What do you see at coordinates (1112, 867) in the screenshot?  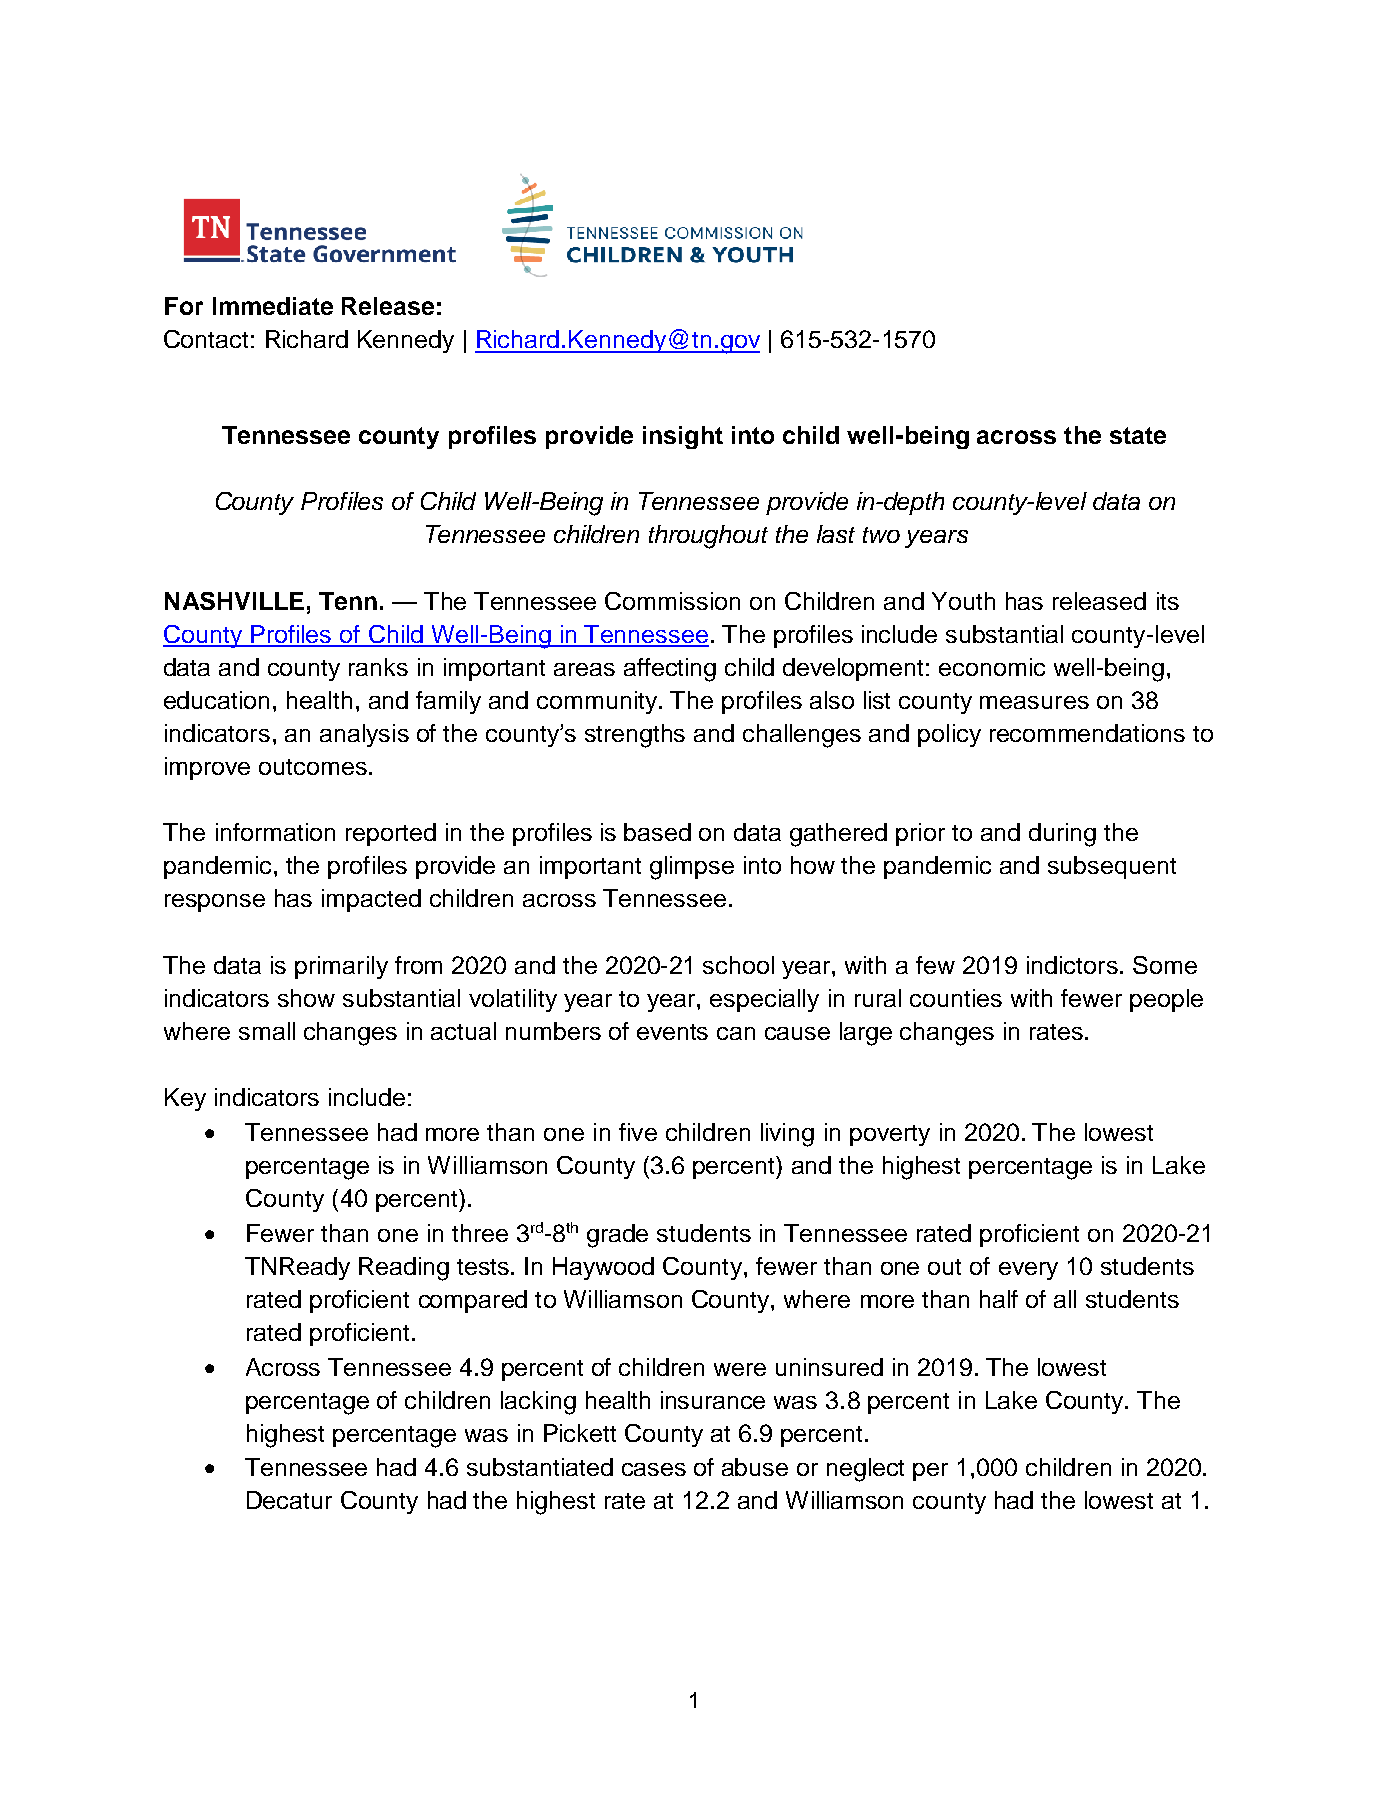 I see `subsequent` at bounding box center [1112, 867].
